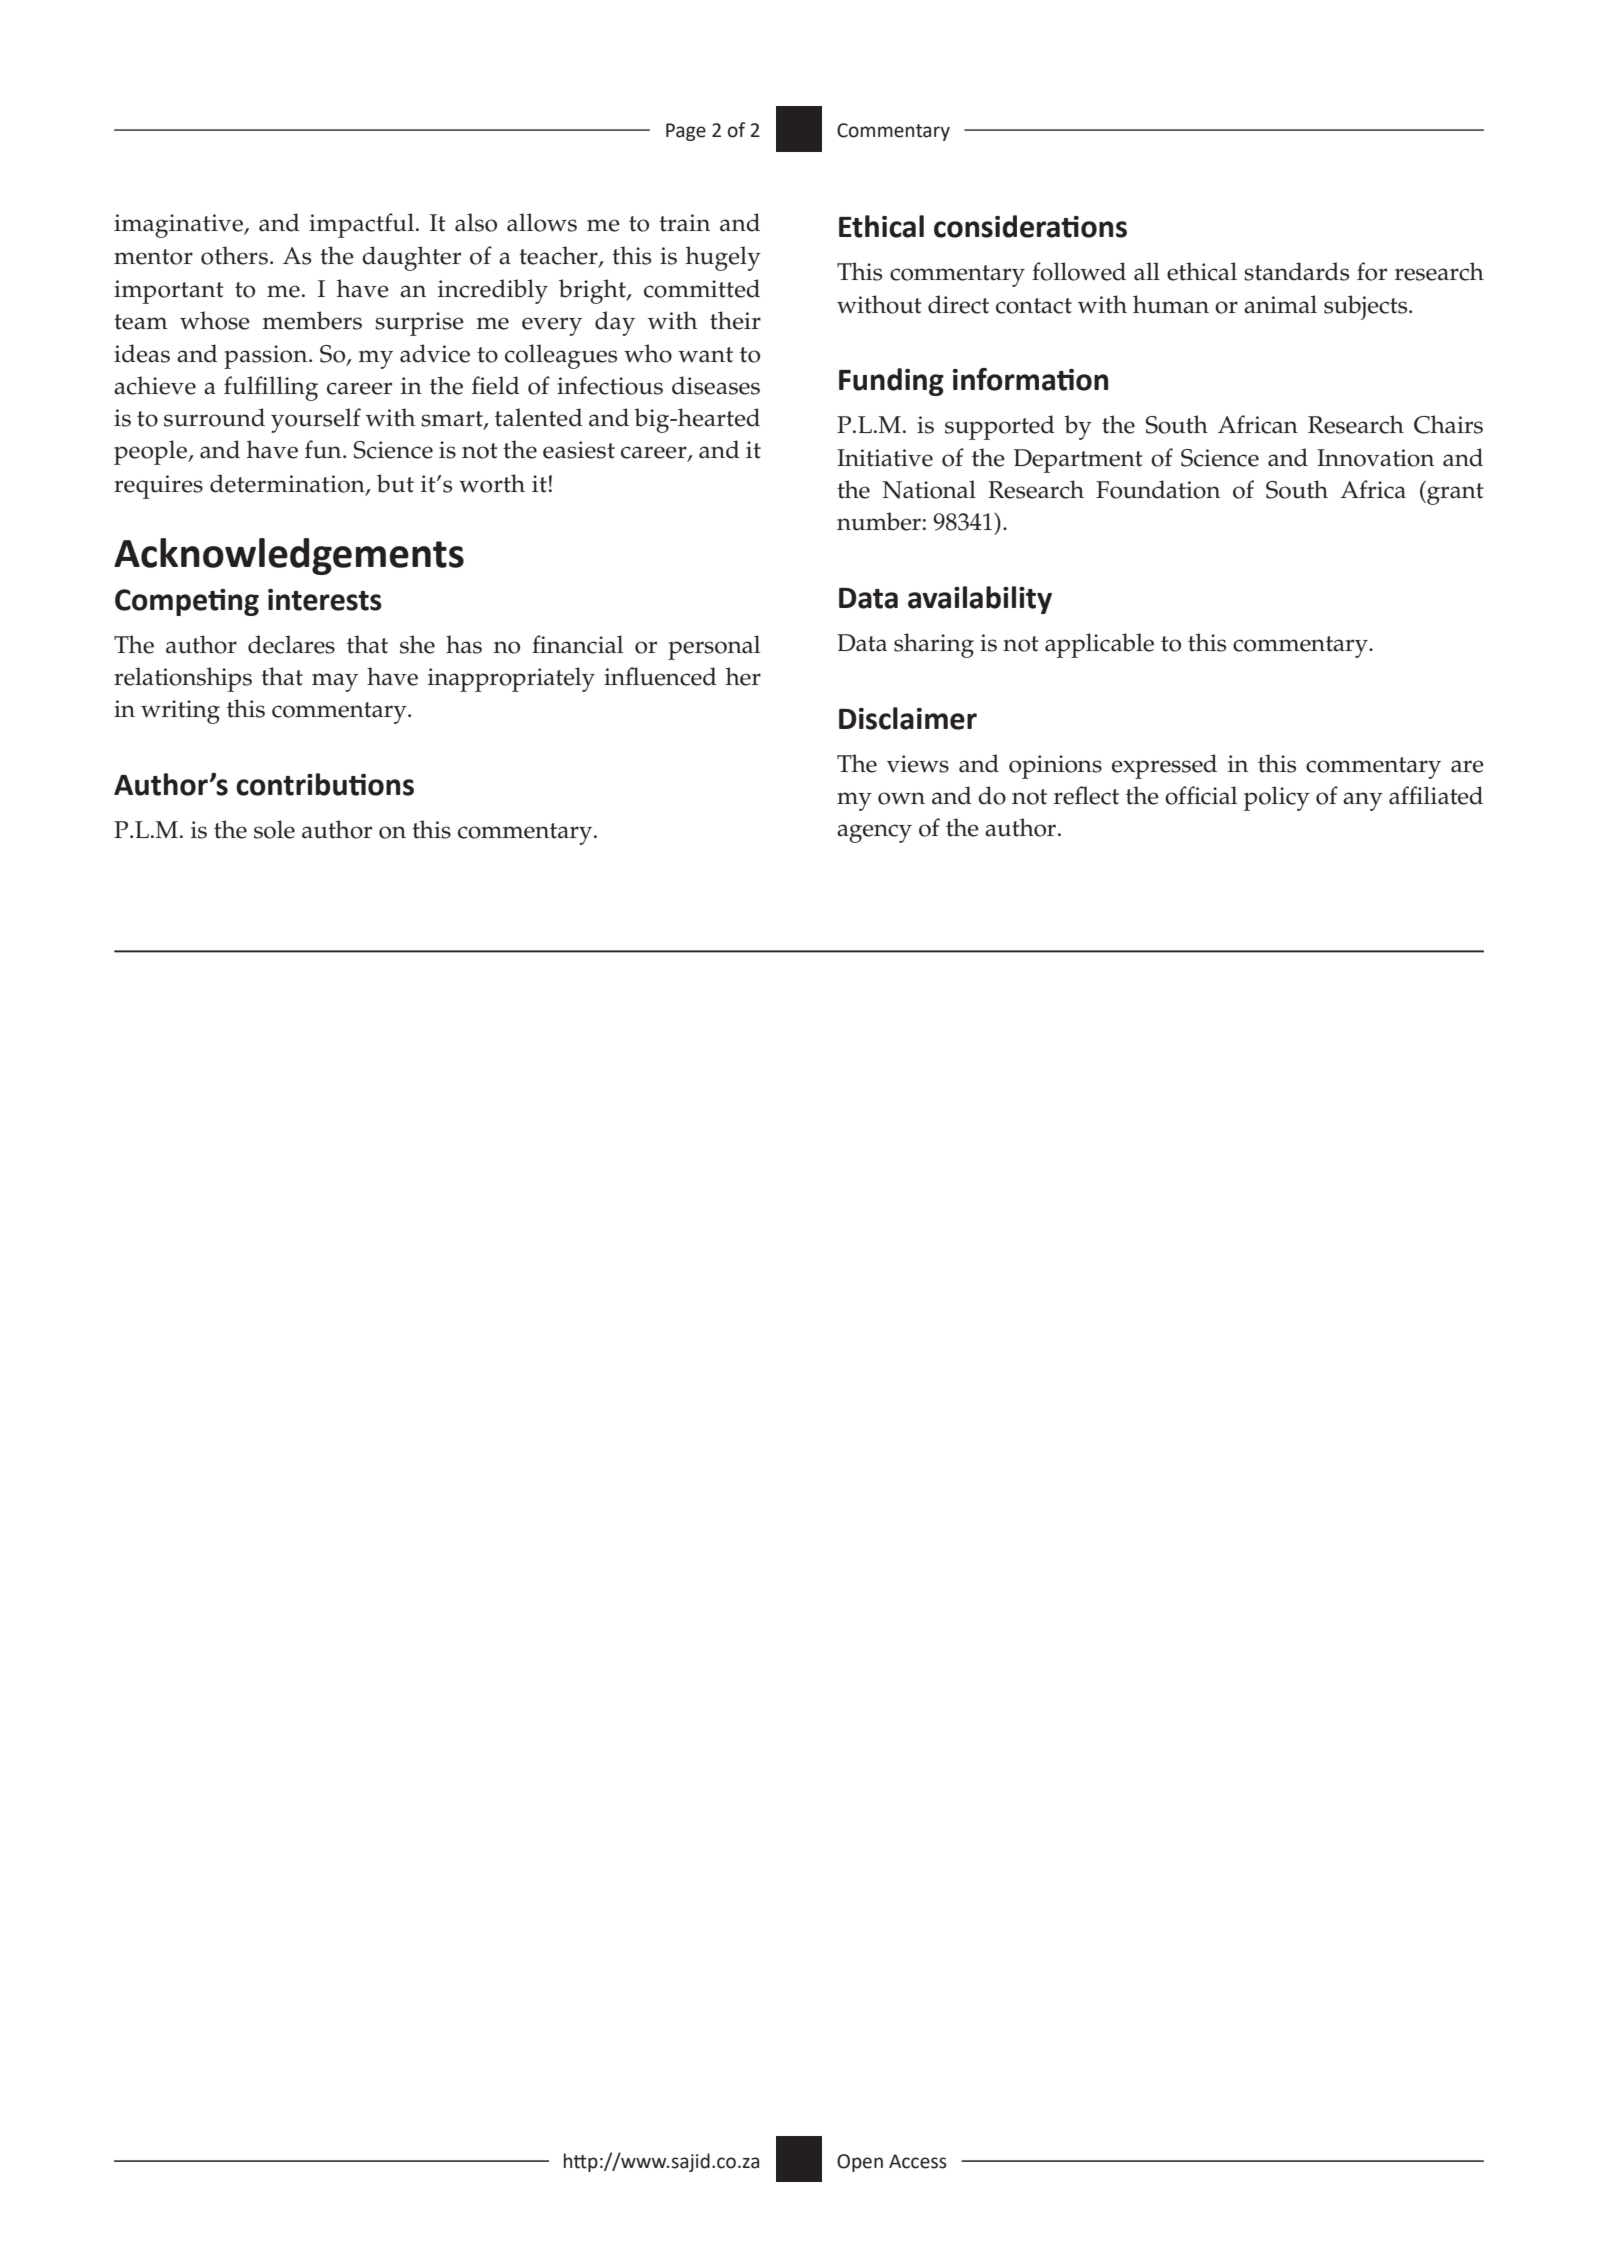  I want to click on declares, so click(291, 644).
